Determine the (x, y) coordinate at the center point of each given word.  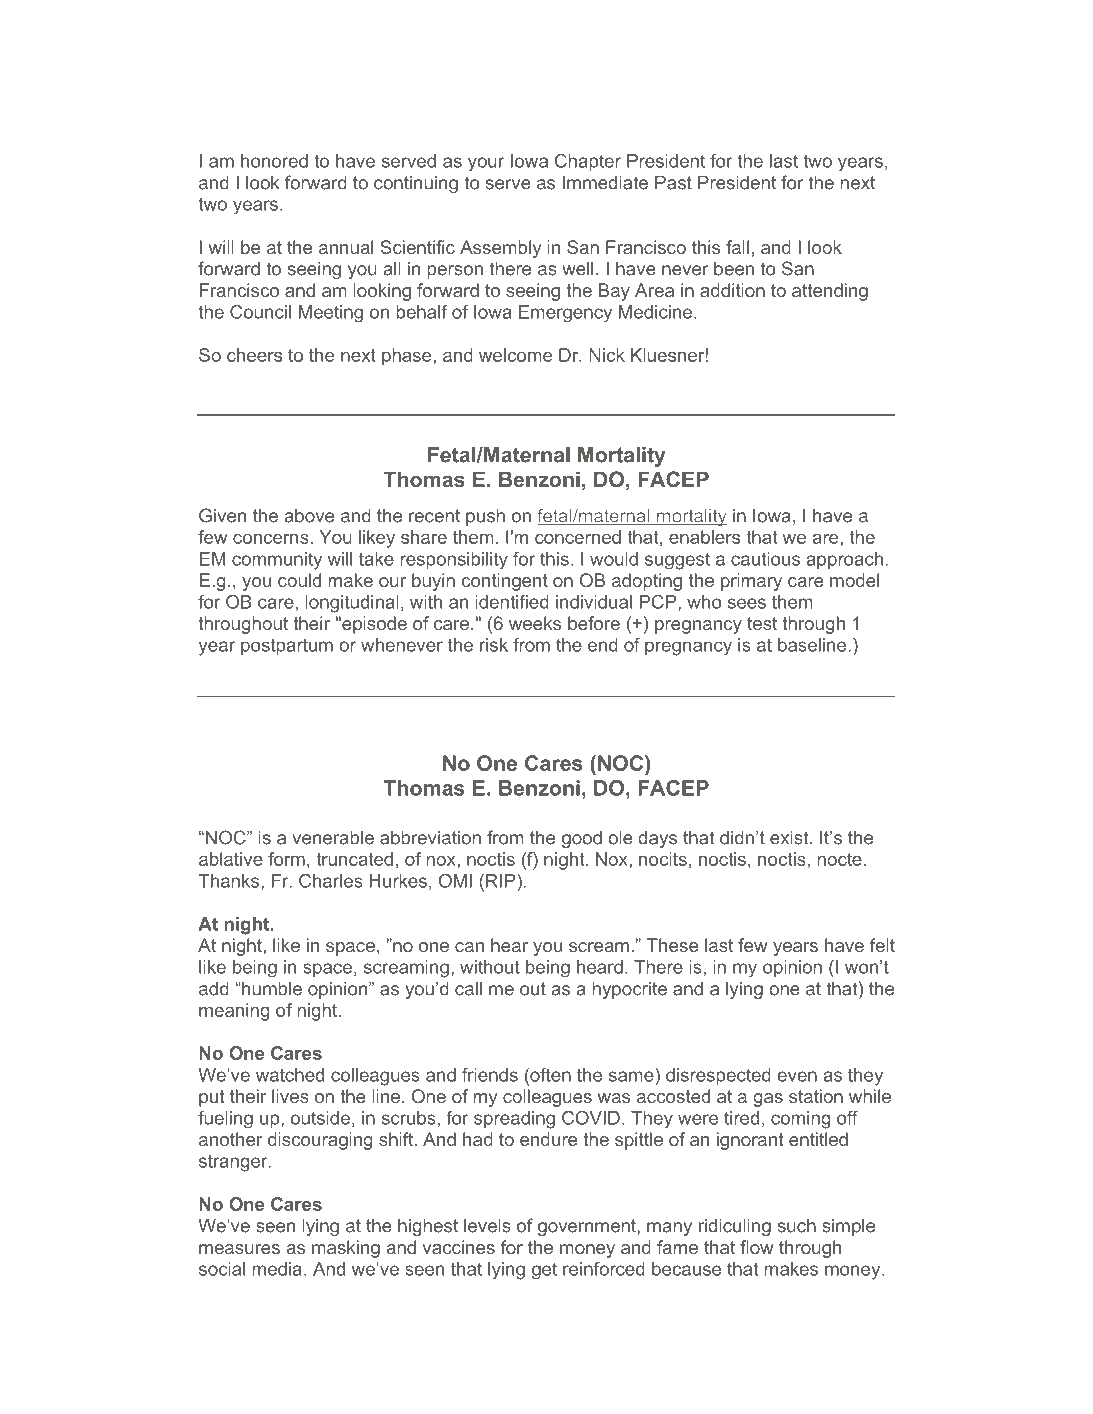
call (468, 989)
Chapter (588, 162)
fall (737, 247)
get (544, 1271)
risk (494, 645)
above (309, 516)
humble (271, 989)
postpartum (287, 646)
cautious (765, 559)
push (485, 517)
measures (239, 1249)
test (762, 623)
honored (274, 161)
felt (882, 945)
